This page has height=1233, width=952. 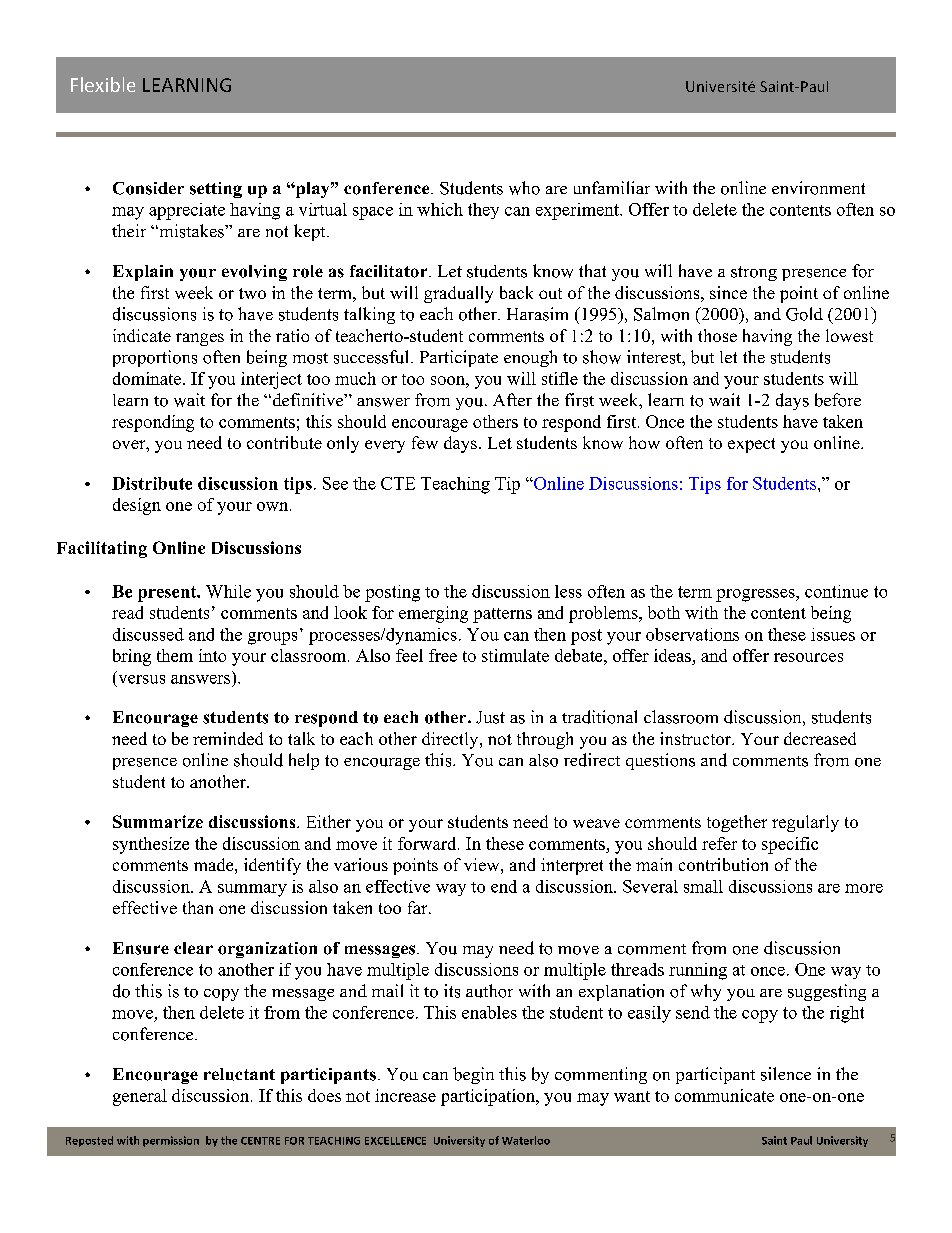 I want to click on environment, so click(x=818, y=188).
